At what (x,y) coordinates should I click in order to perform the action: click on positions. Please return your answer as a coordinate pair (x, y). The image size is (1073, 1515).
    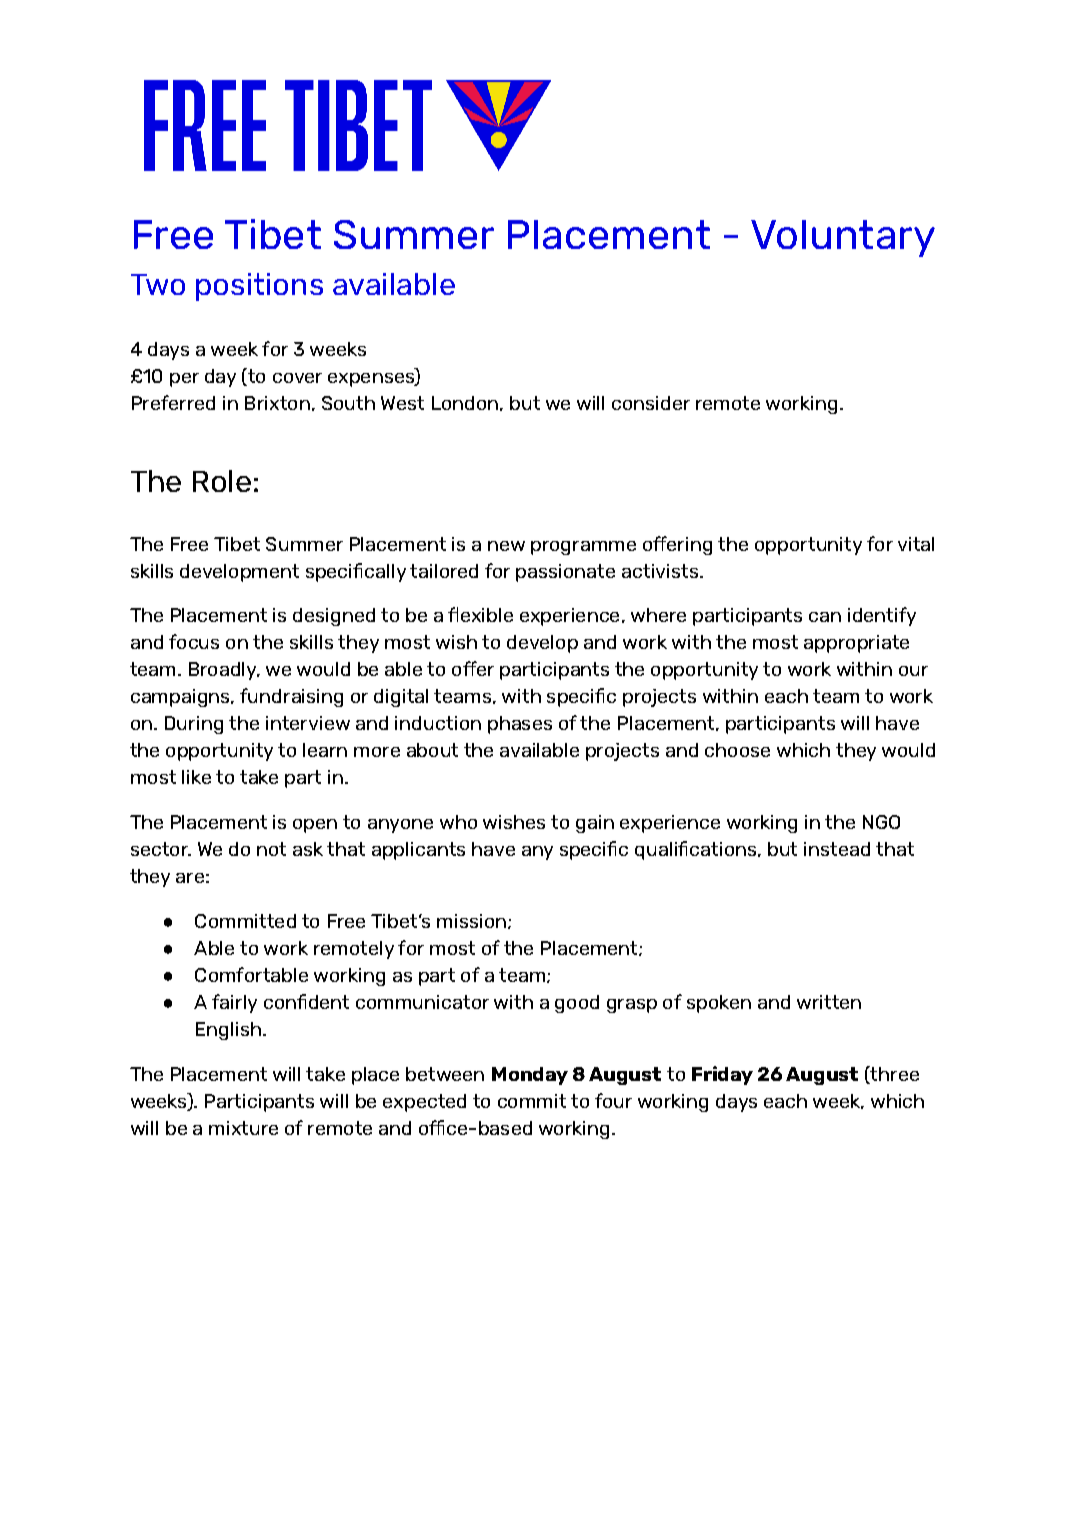
    Looking at the image, I should click on (259, 287).
